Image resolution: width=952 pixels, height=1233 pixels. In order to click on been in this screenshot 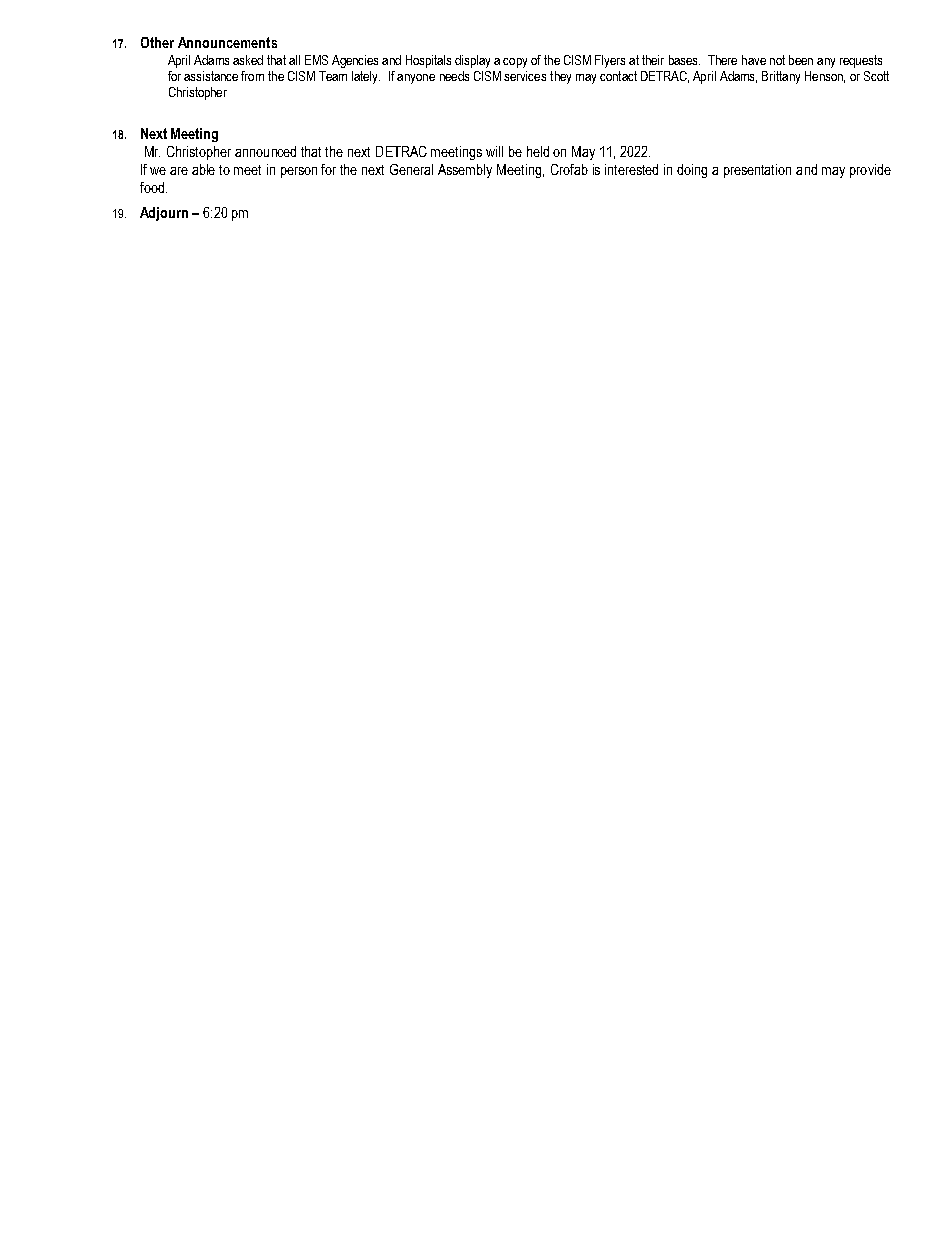, I will do `click(801, 60)`.
